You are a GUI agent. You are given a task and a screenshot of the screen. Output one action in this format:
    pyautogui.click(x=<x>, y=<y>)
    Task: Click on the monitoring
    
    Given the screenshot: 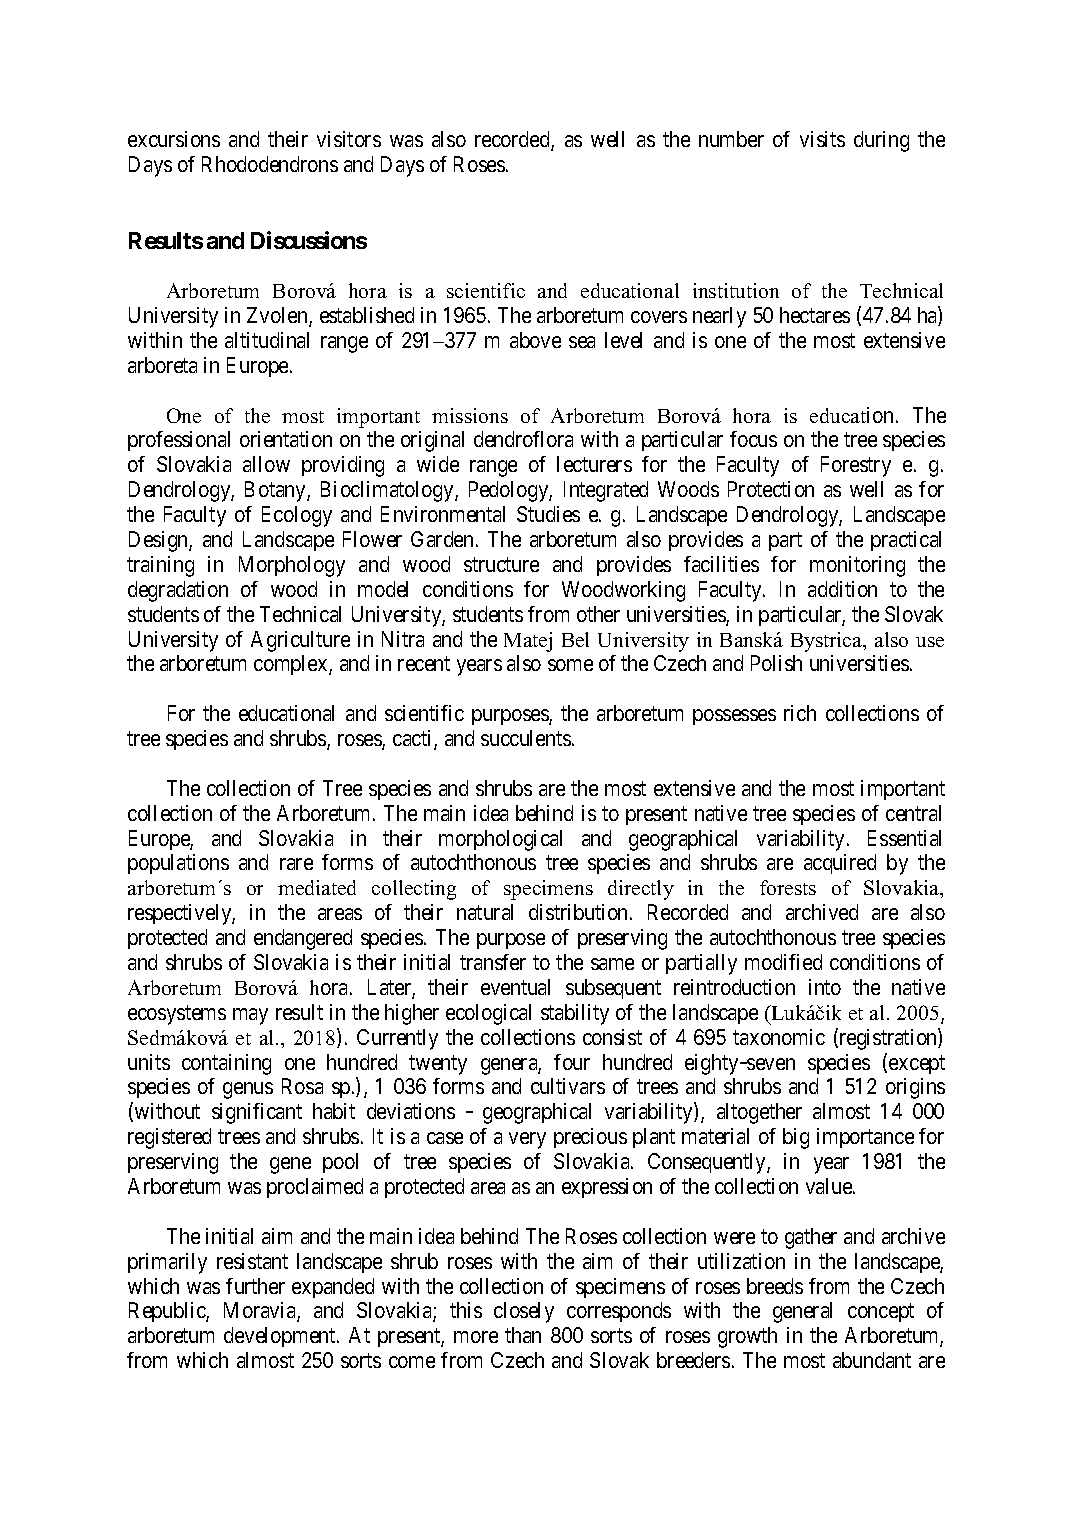 What is the action you would take?
    pyautogui.click(x=857, y=566)
